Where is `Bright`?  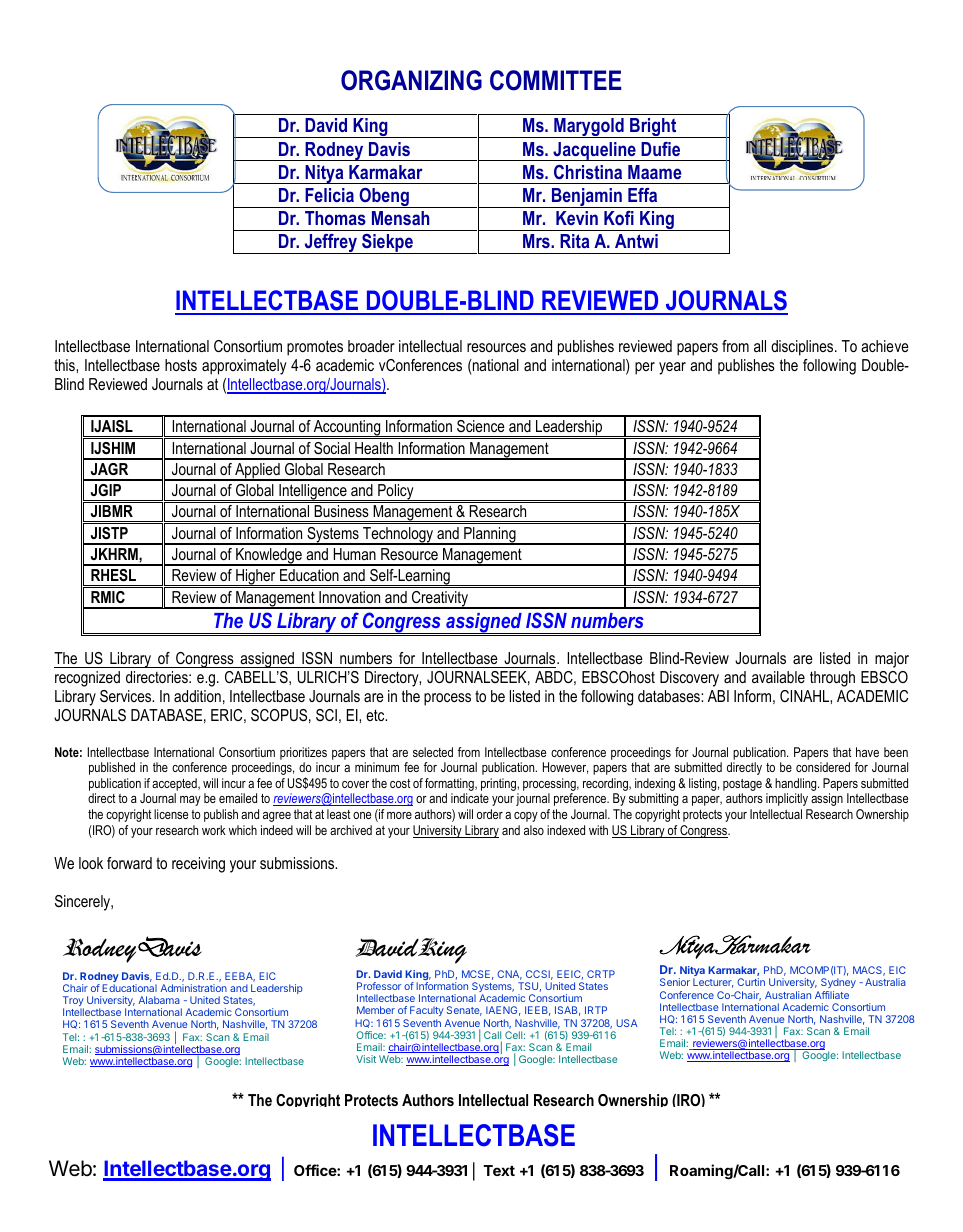
Bright is located at coordinates (653, 128).
